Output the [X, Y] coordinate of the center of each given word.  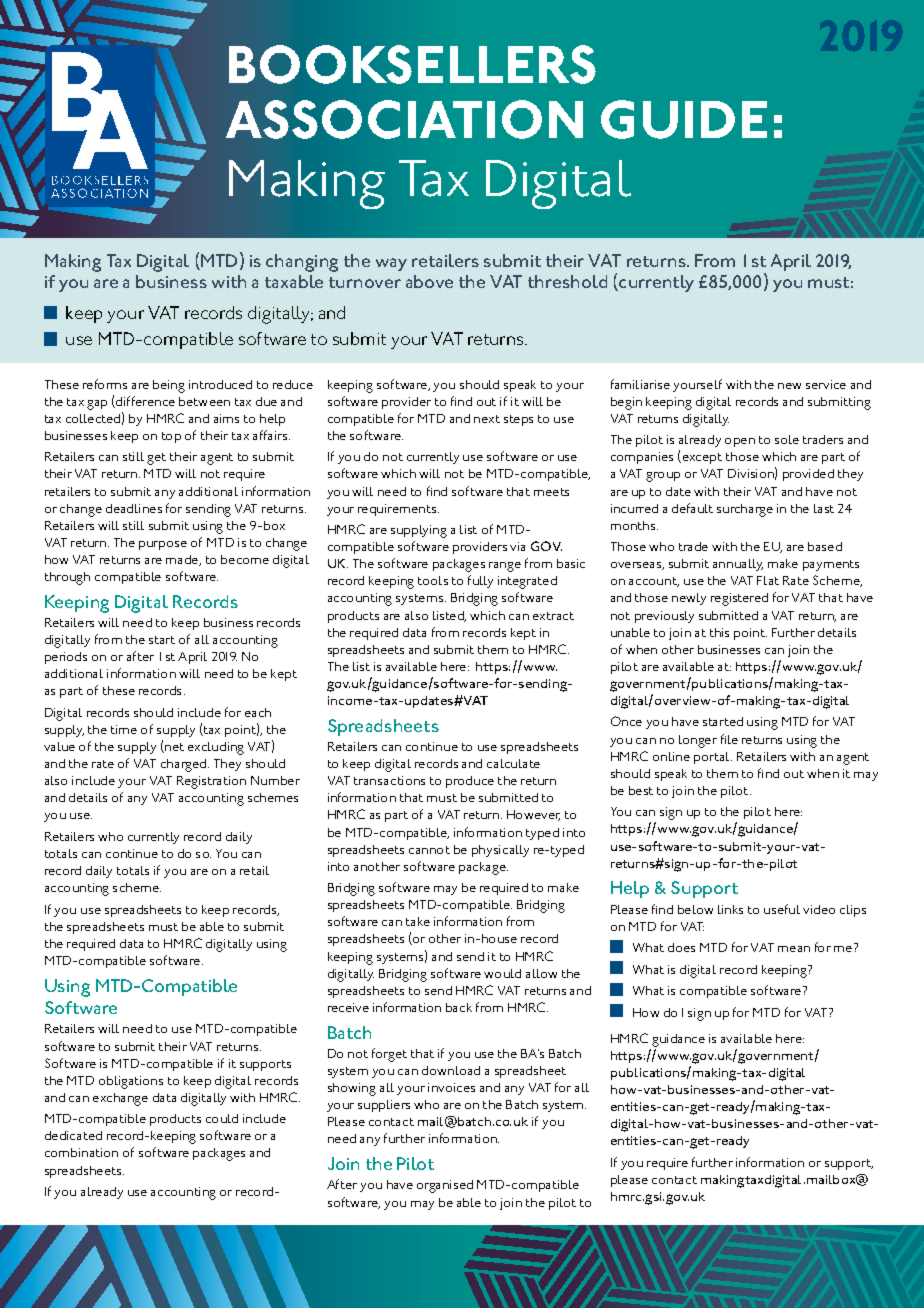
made [183, 560]
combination [81, 1152]
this [719, 632]
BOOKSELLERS [412, 64]
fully [480, 581]
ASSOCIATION [404, 119]
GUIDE [684, 119]
